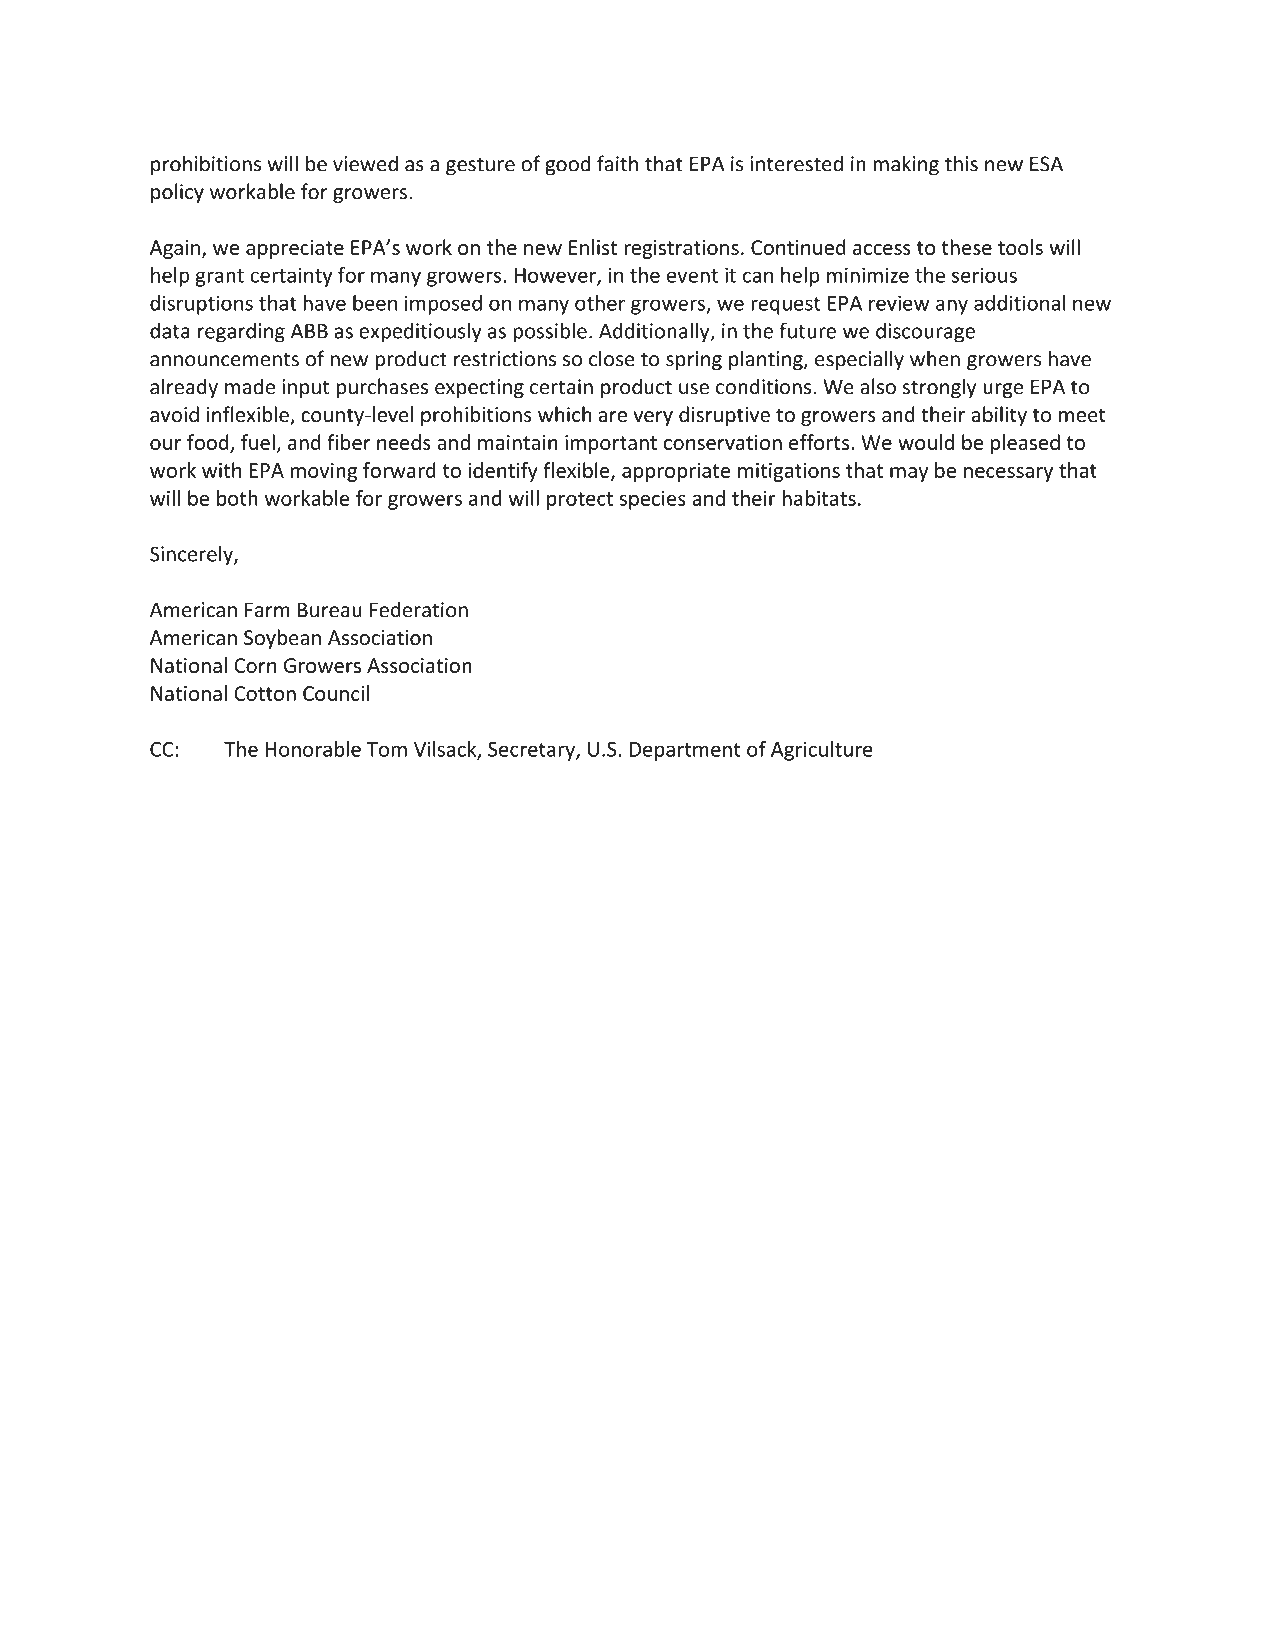 The image size is (1270, 1644). Describe the element at coordinates (961, 163) in the screenshot. I see `this` at that location.
